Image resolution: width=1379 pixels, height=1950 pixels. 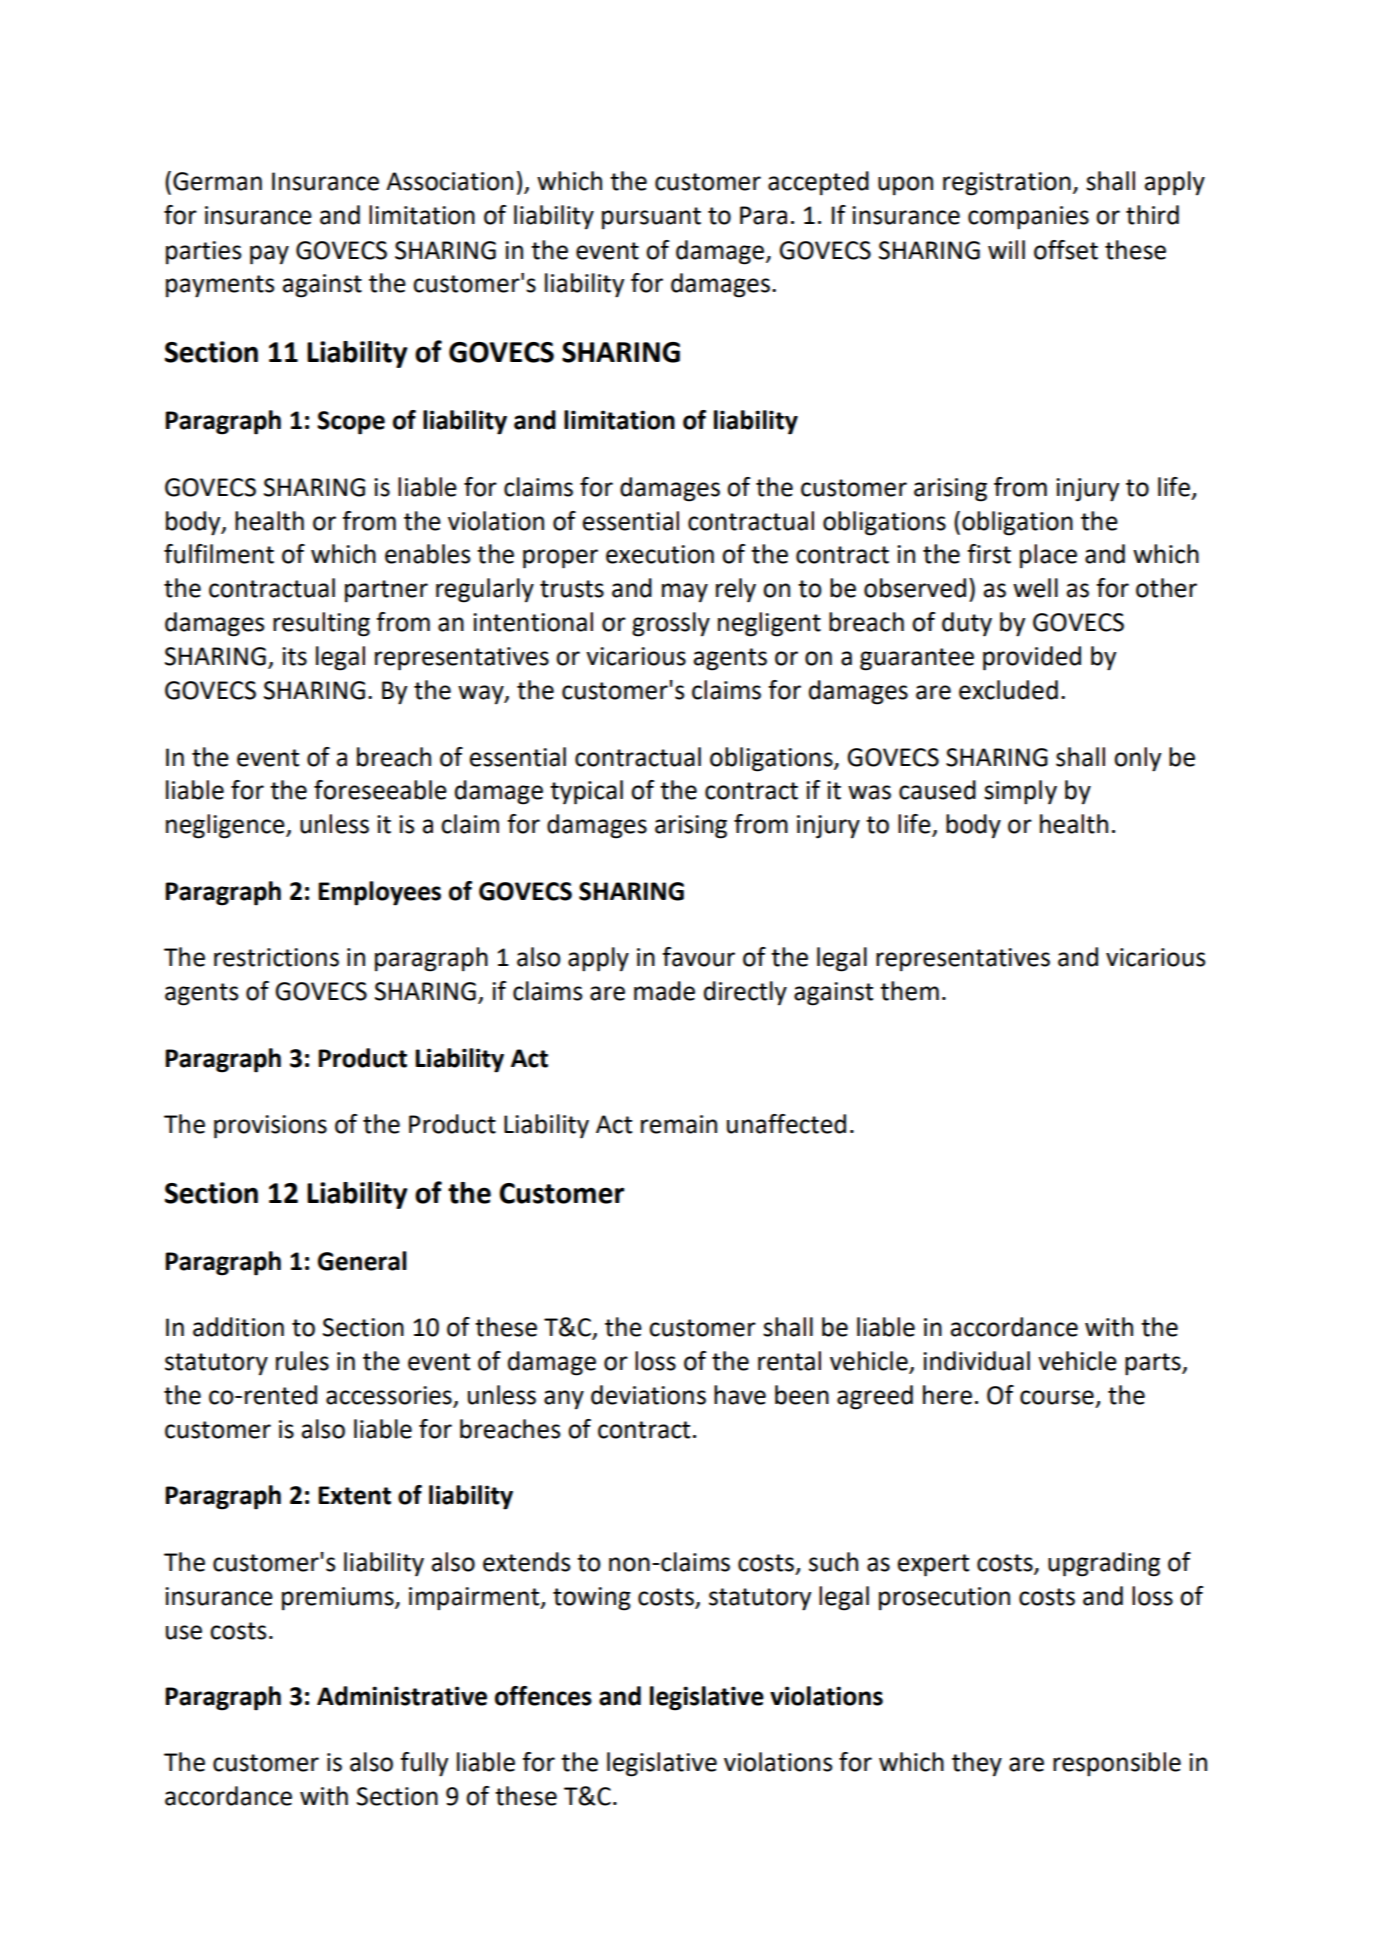 What do you see at coordinates (1117, 1764) in the image?
I see `responsible` at bounding box center [1117, 1764].
